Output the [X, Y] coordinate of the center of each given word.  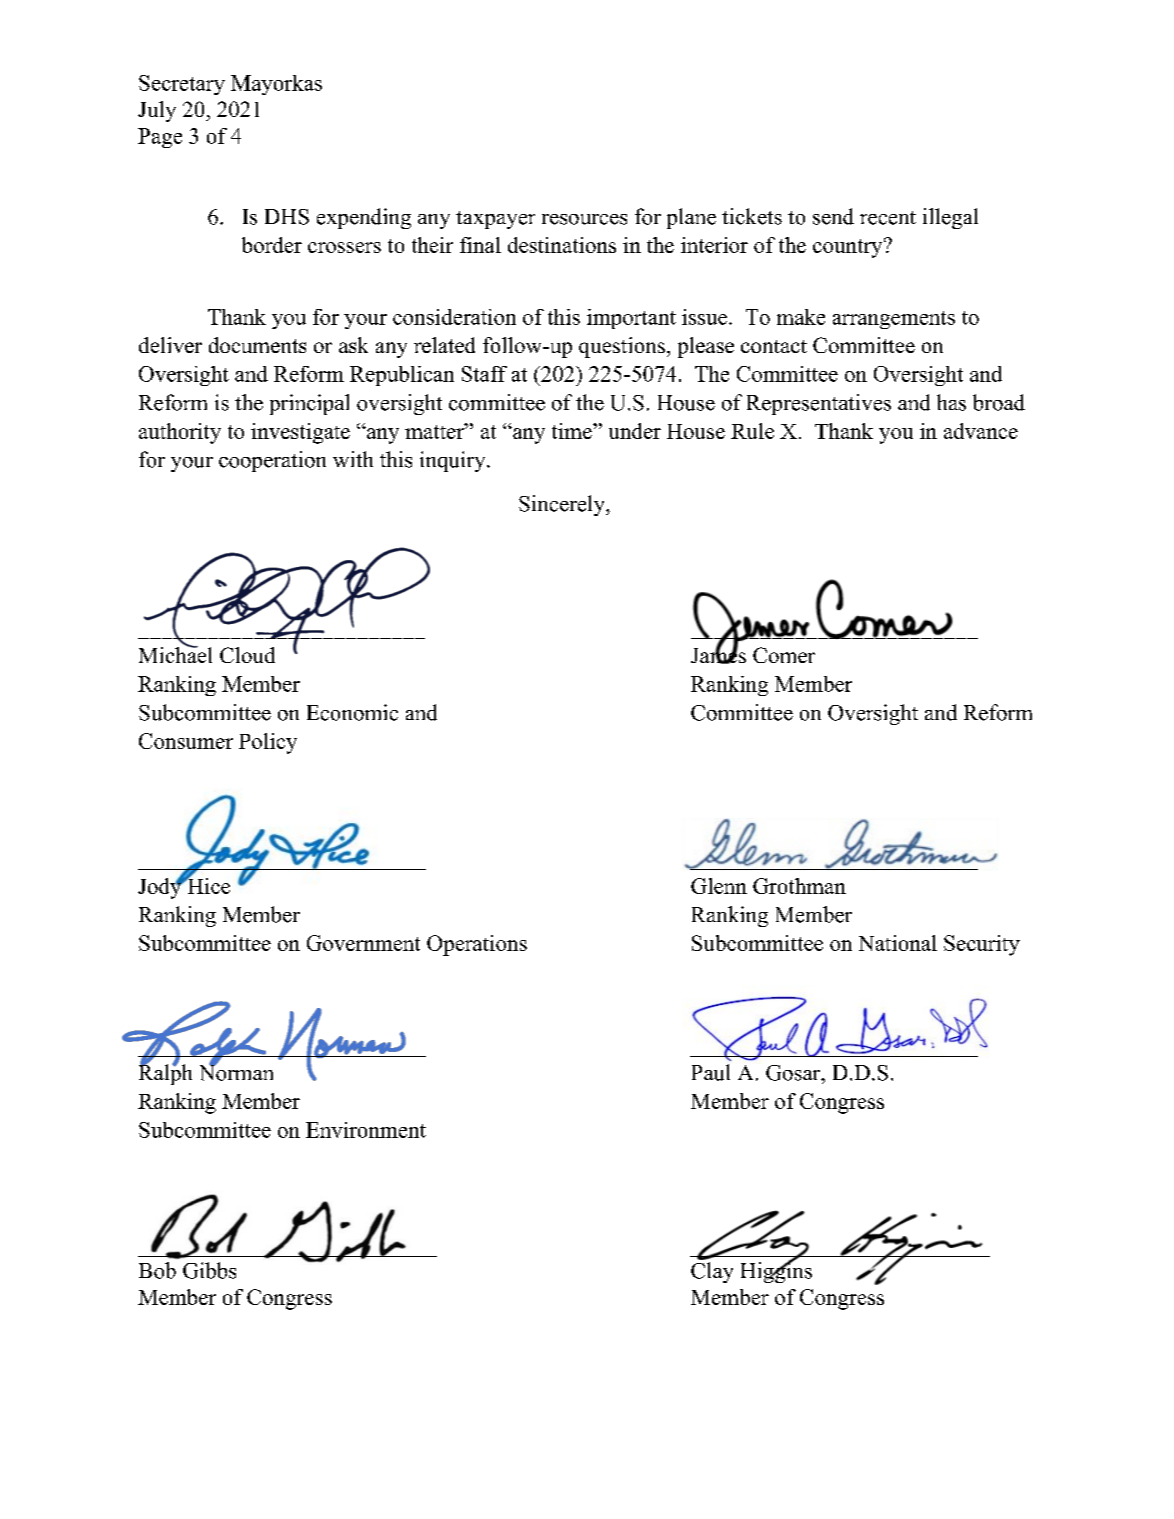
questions [622, 347]
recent [888, 218]
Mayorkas [276, 85]
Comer [784, 655]
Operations [477, 945]
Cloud [247, 655]
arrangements [894, 320]
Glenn [719, 886]
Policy [268, 743]
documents [257, 345]
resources [584, 219]
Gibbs [209, 1270]
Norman [236, 1072]
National [898, 943]
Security [982, 945]
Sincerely [563, 505]
